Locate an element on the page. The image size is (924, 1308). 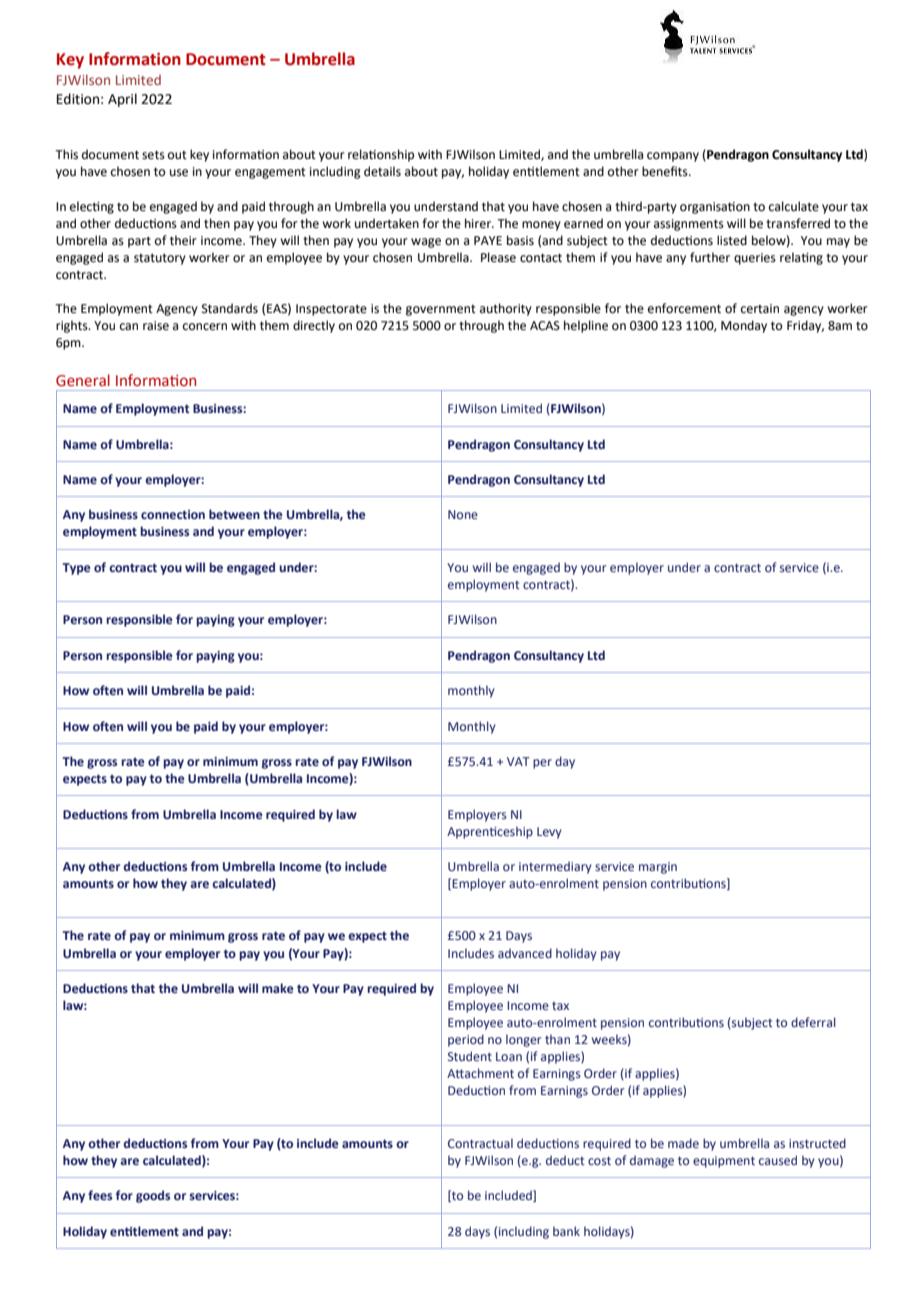
sets is located at coordinates (153, 155).
